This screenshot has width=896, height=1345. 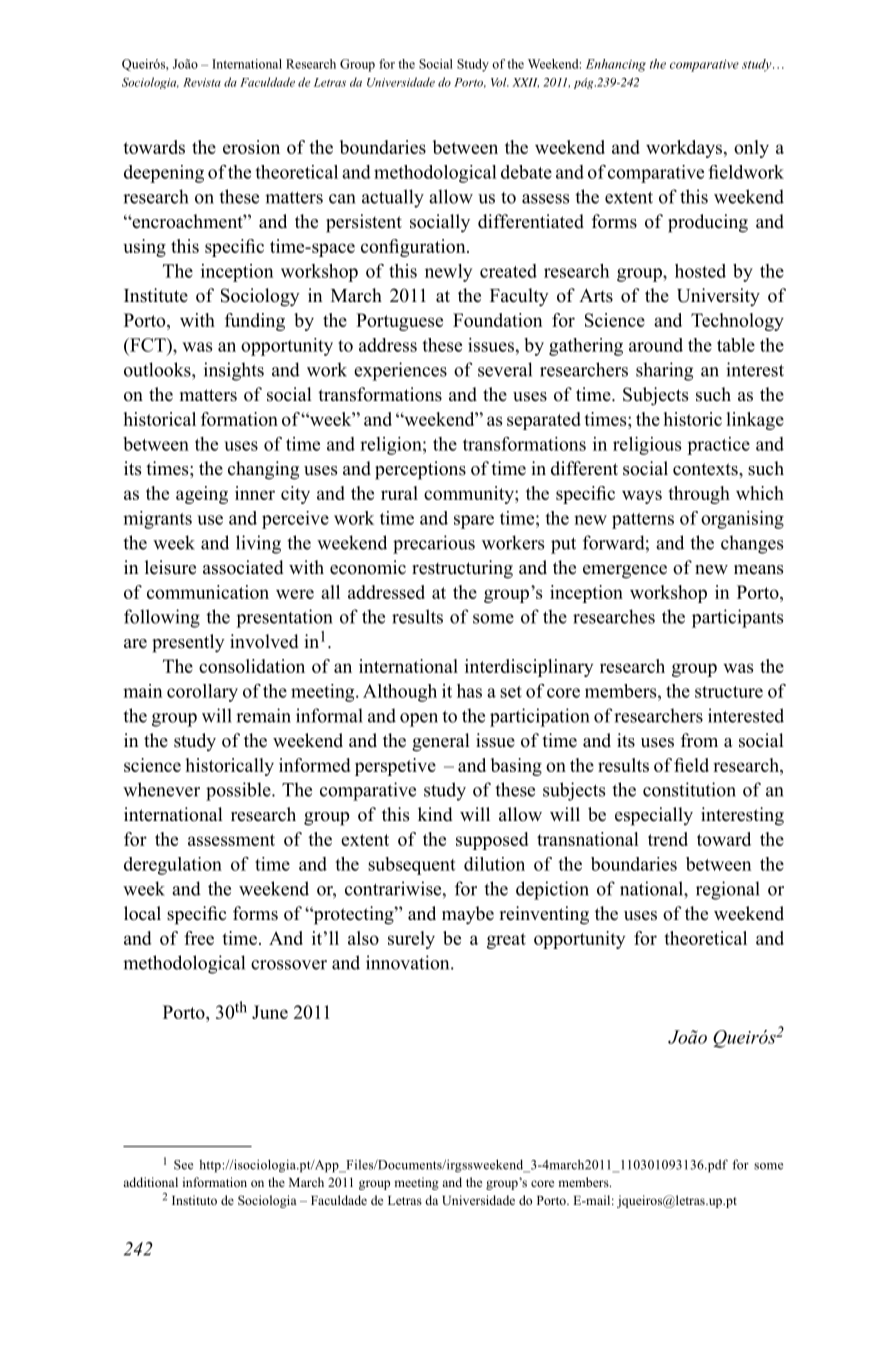 I want to click on from, so click(x=699, y=740).
